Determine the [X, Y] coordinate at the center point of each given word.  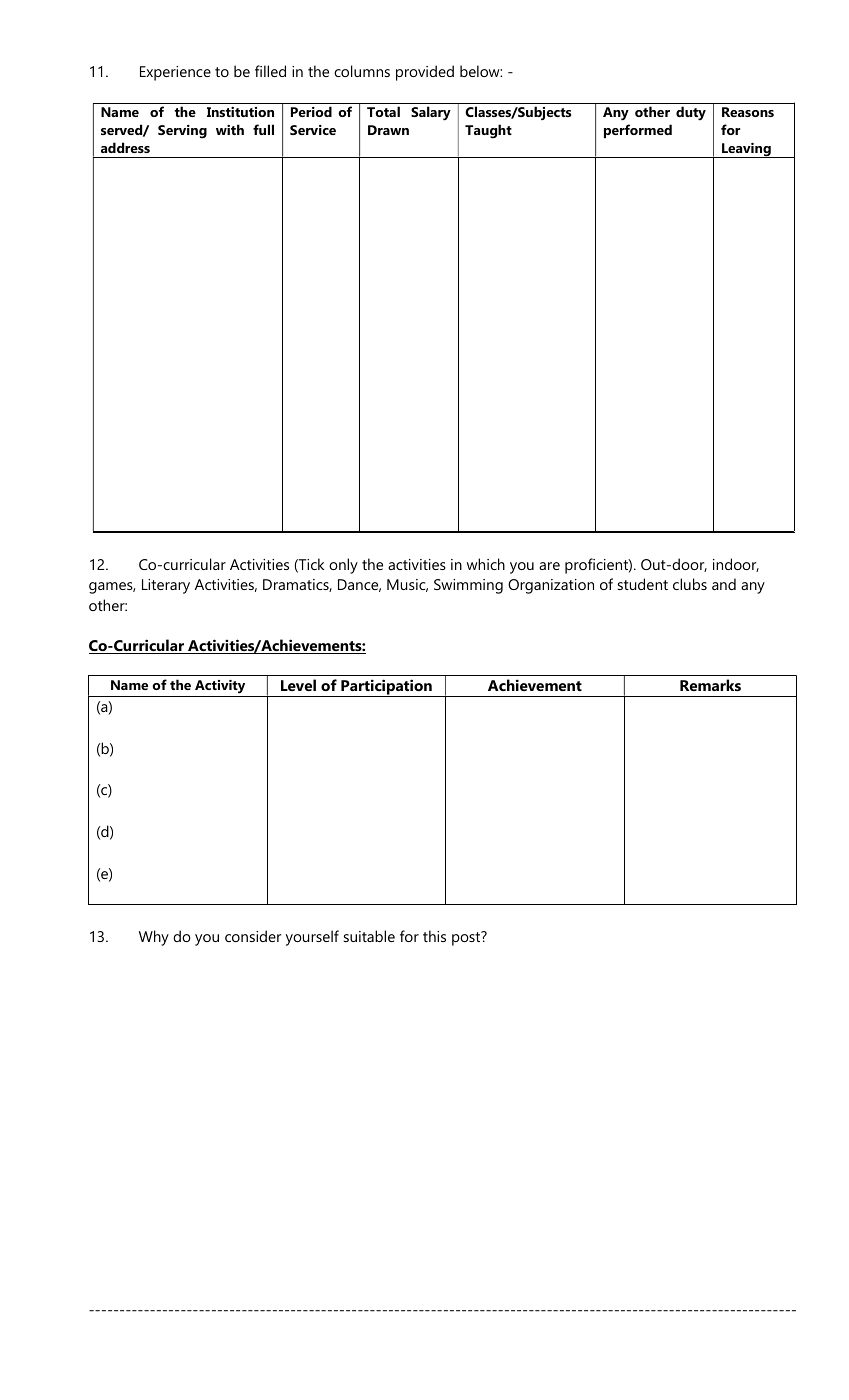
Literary [166, 586]
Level [298, 685]
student [643, 584]
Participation [386, 688]
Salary [431, 113]
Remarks [710, 685]
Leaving [746, 150]
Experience [175, 73]
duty [691, 113]
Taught [488, 131]
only [343, 566]
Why [154, 938]
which [486, 564]
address [125, 147]
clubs [690, 584]
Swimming [468, 586]
